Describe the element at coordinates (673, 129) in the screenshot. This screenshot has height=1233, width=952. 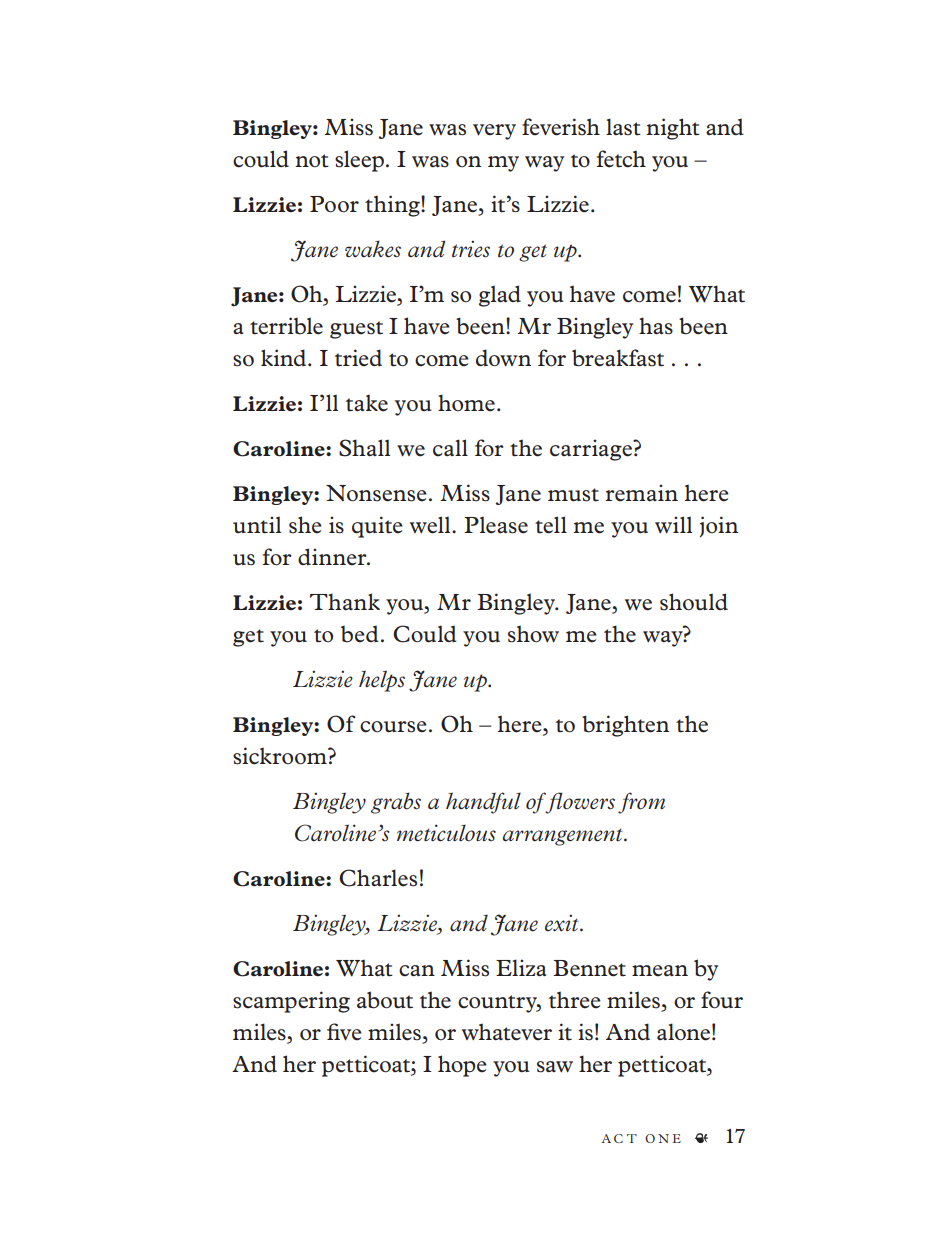
I see `night` at that location.
